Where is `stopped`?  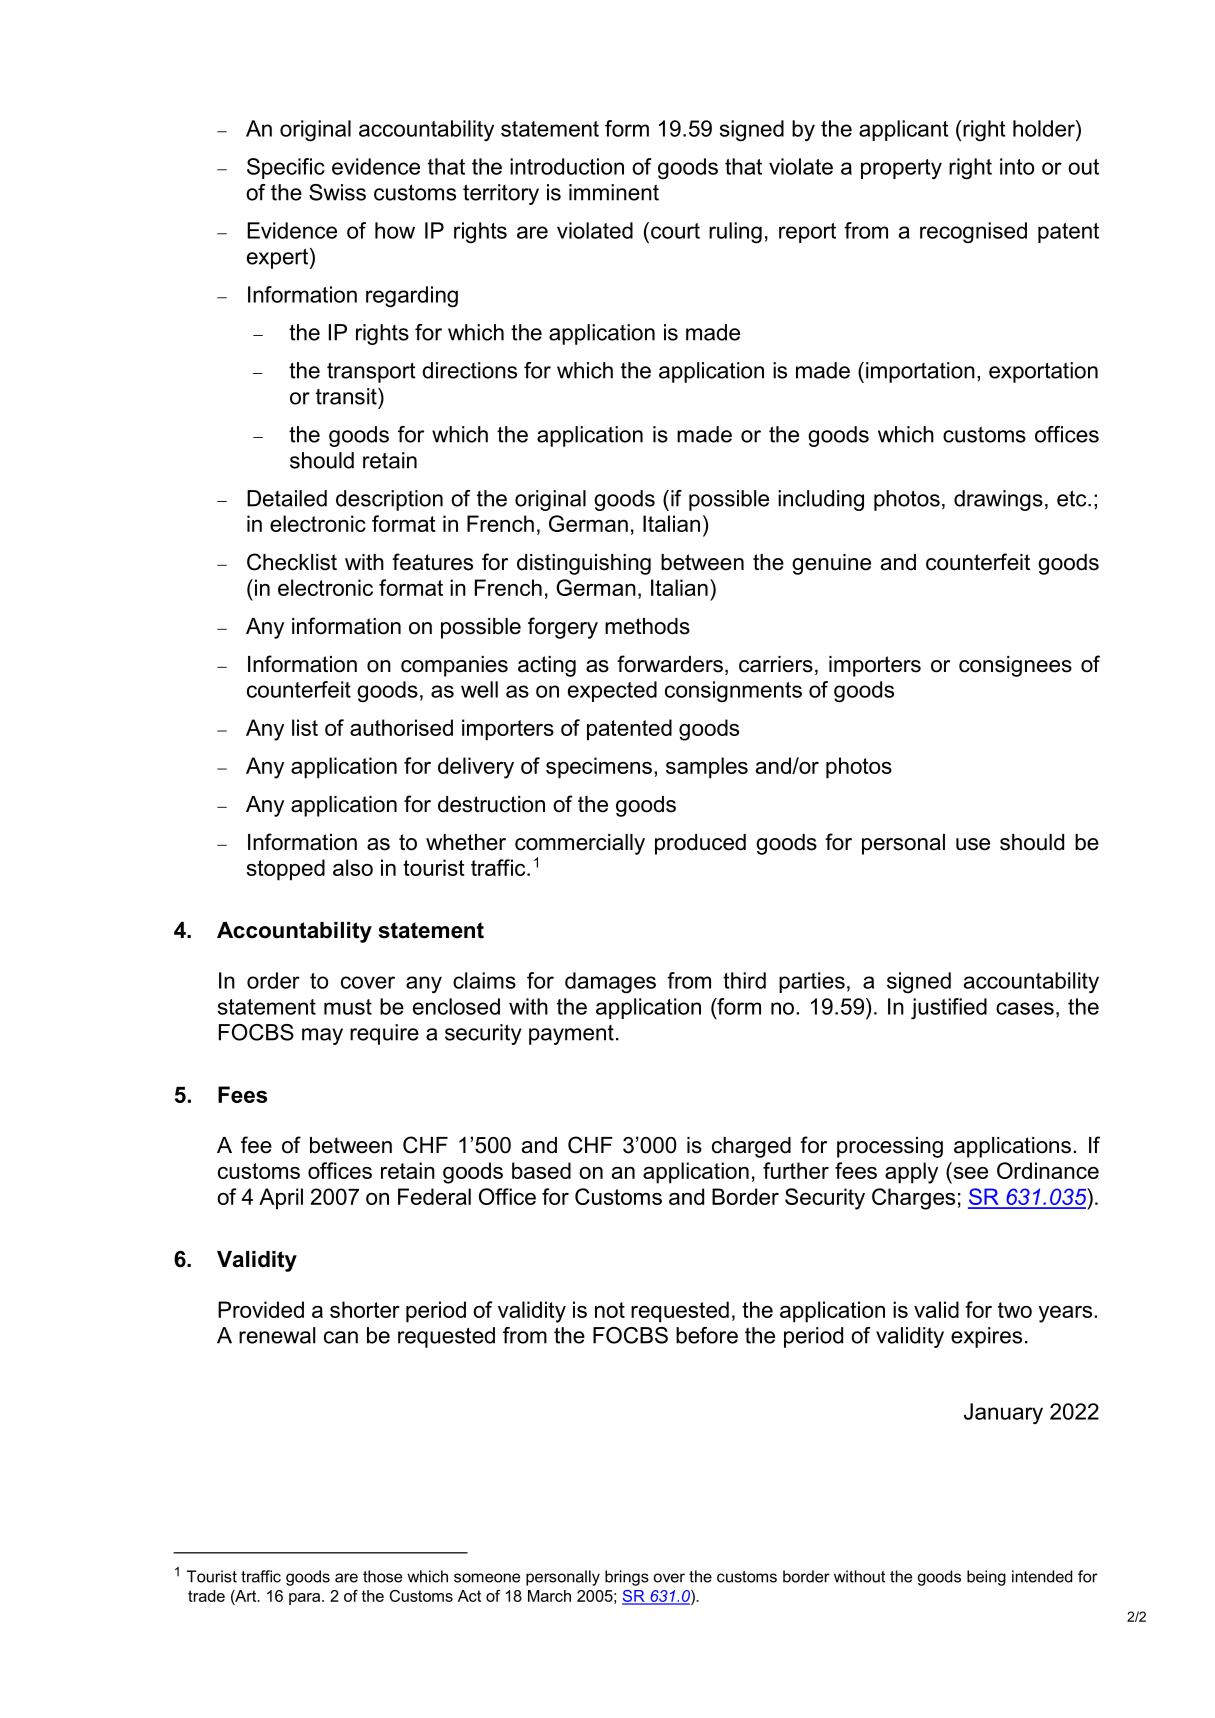
stopped is located at coordinates (286, 870).
